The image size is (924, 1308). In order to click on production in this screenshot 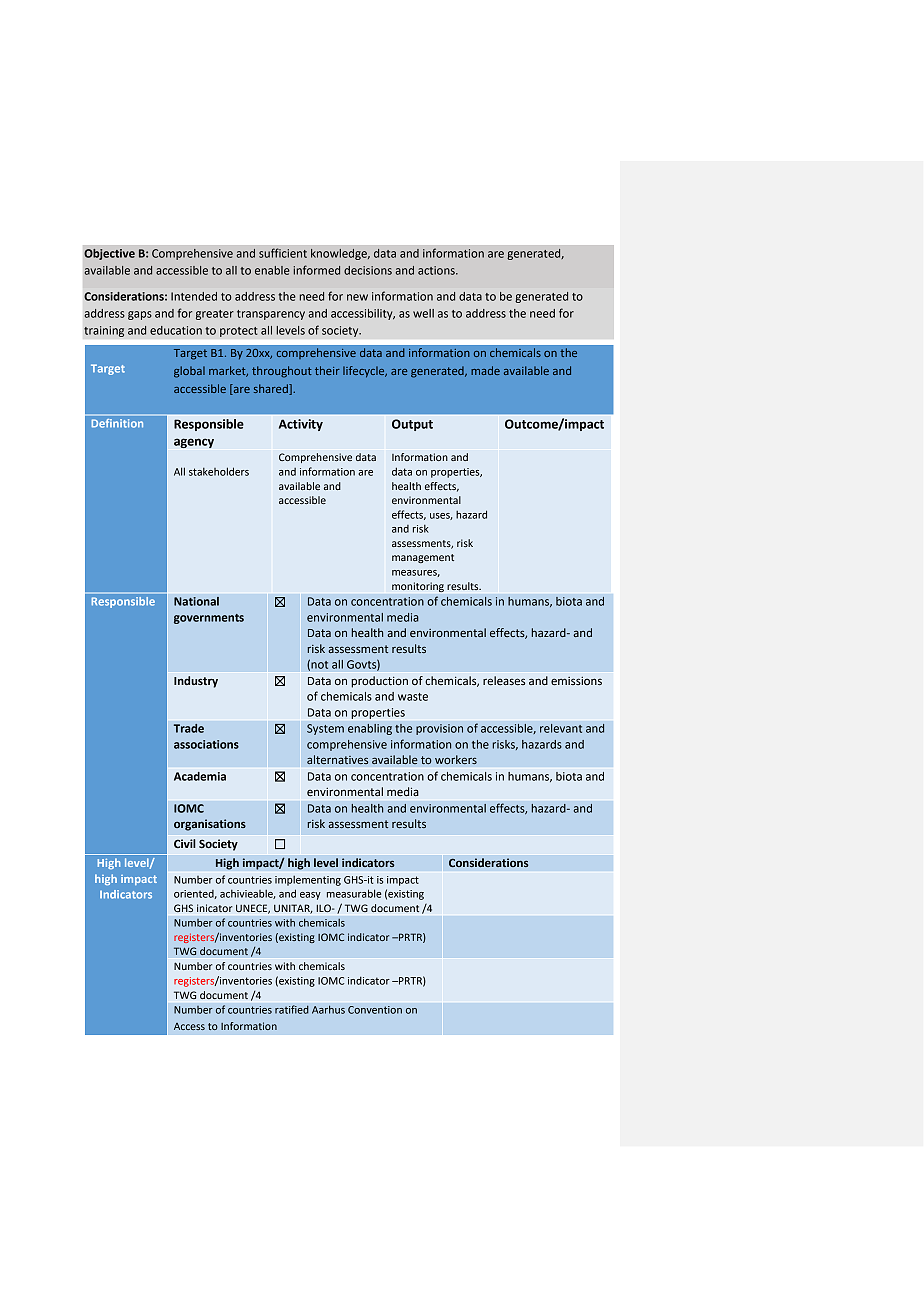, I will do `click(379, 682)`.
